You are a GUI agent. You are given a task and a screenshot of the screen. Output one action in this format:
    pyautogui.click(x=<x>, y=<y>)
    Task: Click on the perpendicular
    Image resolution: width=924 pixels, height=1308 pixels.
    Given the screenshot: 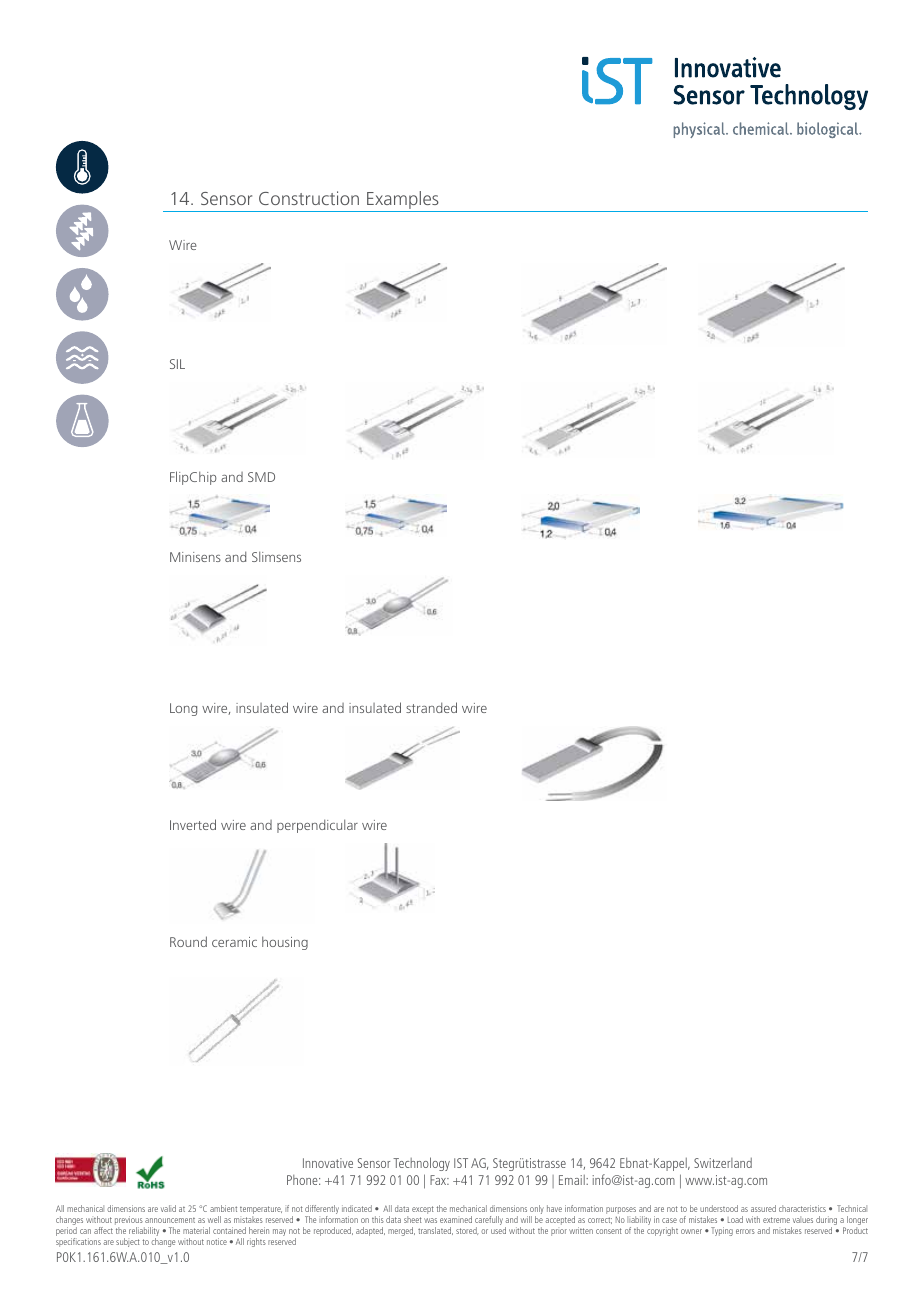 What is the action you would take?
    pyautogui.click(x=317, y=826)
